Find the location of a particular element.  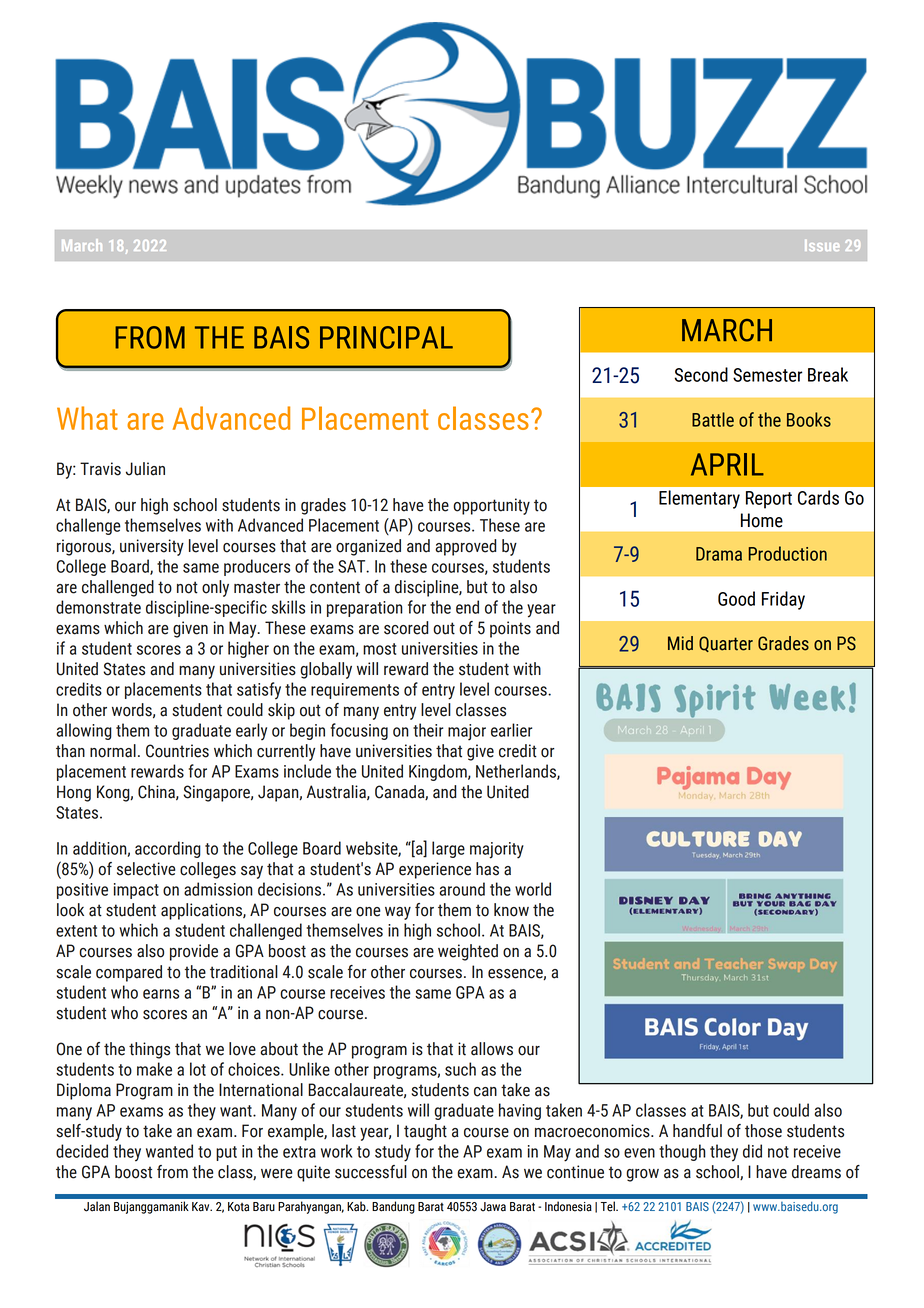

their is located at coordinates (428, 730).
